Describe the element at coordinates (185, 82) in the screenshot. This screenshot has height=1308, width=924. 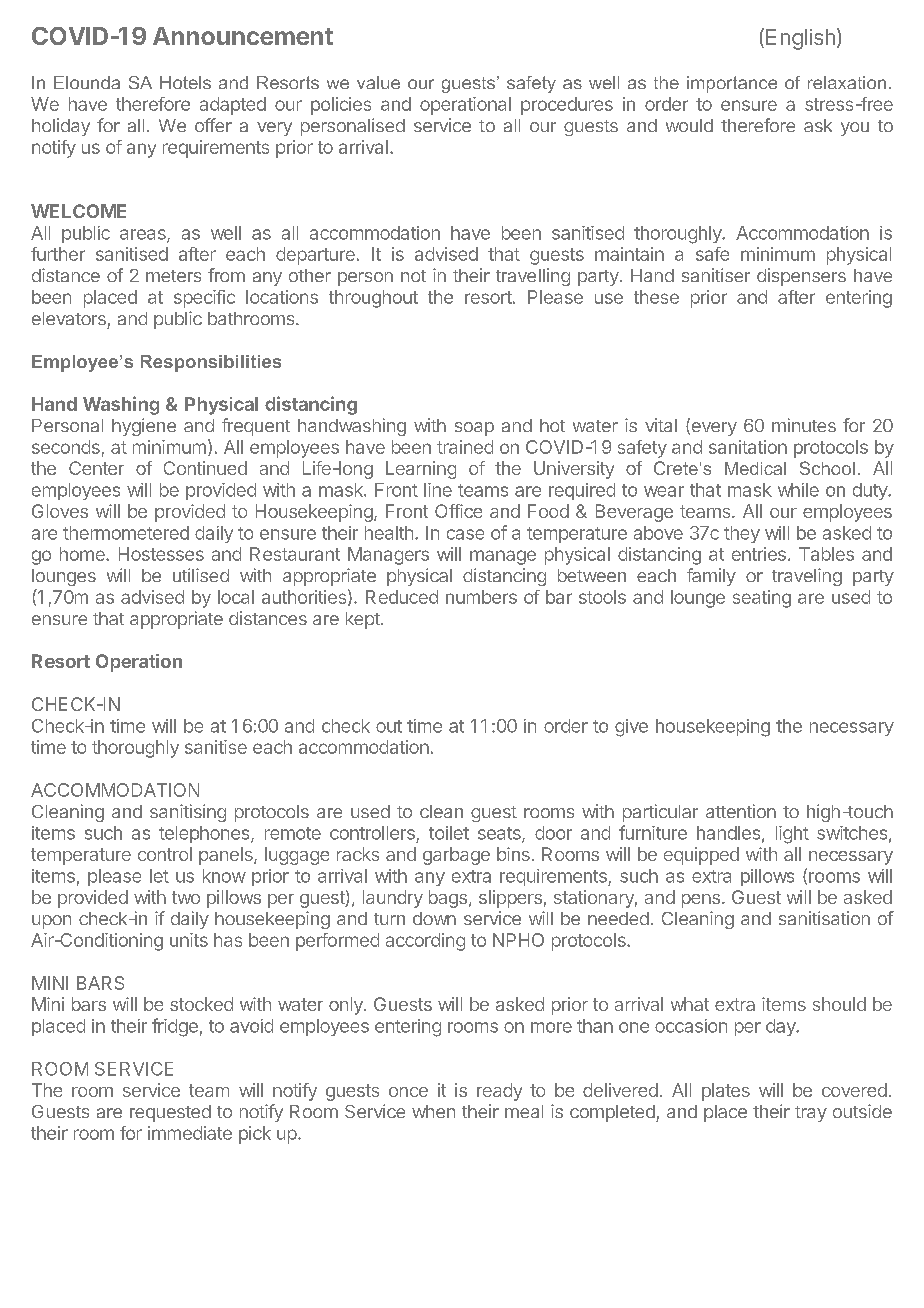
I see `Hotels` at that location.
